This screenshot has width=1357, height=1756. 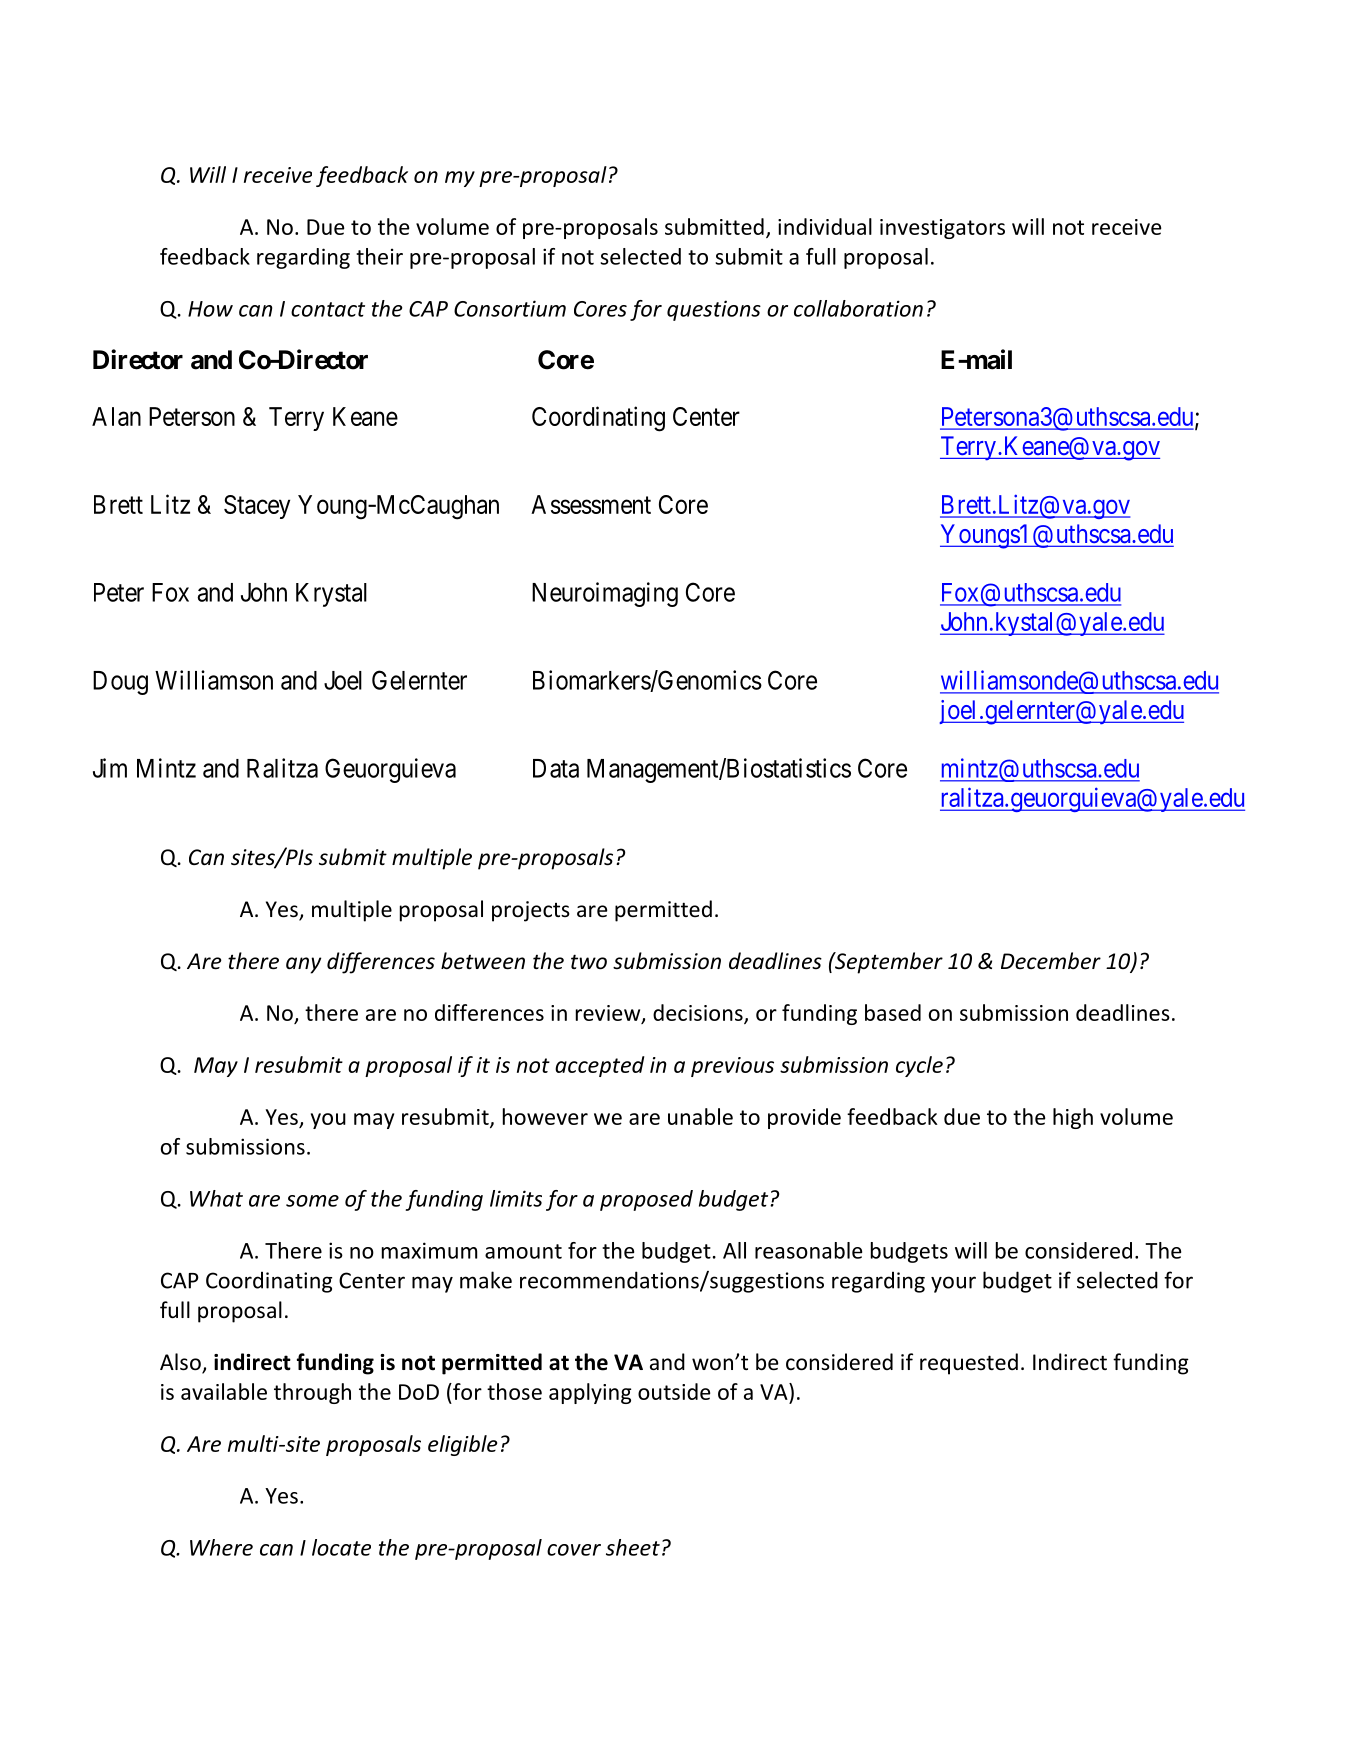 What do you see at coordinates (919, 1066) in the screenshot?
I see `cycle` at bounding box center [919, 1066].
